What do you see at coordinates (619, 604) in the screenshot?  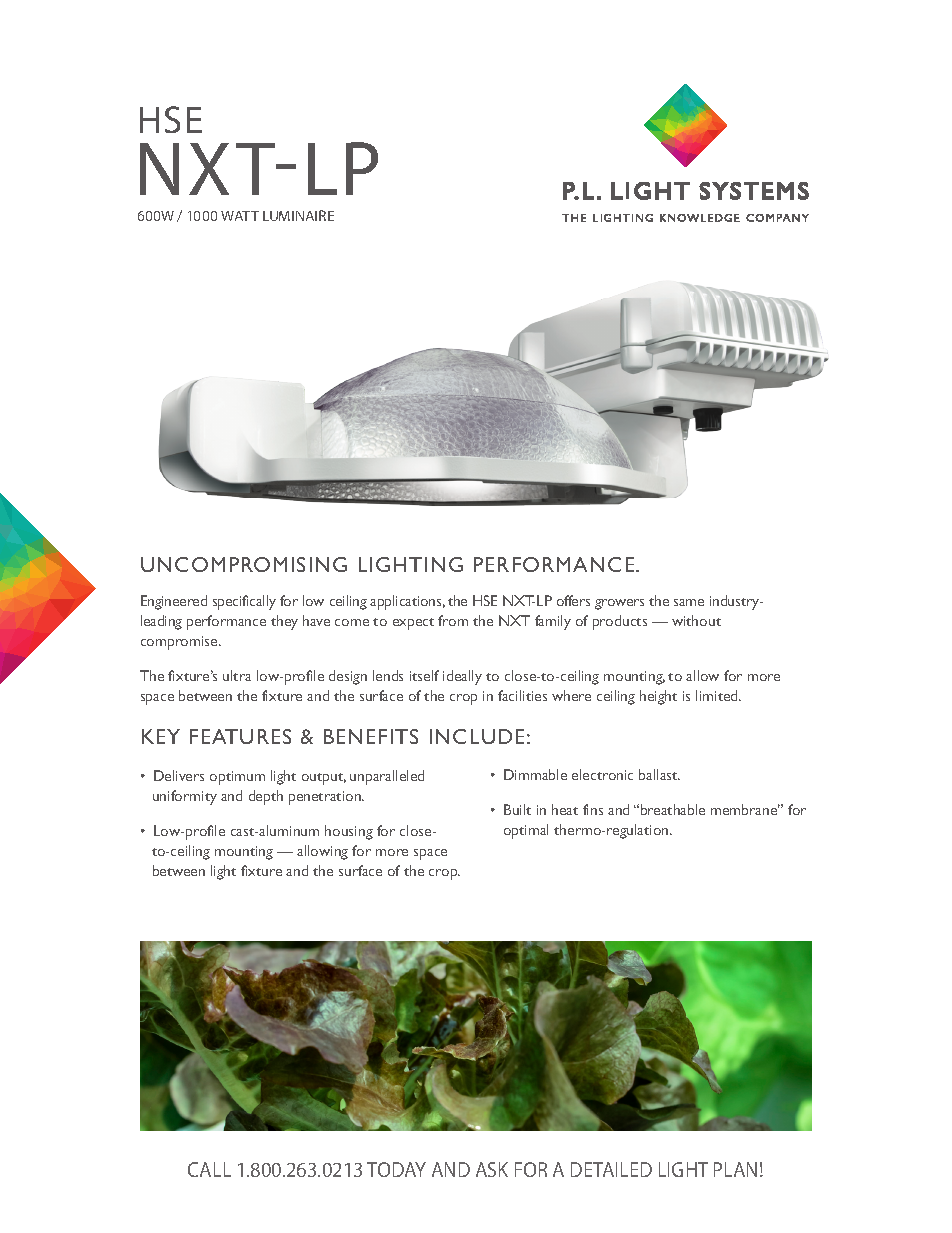 I see `growers` at bounding box center [619, 604].
